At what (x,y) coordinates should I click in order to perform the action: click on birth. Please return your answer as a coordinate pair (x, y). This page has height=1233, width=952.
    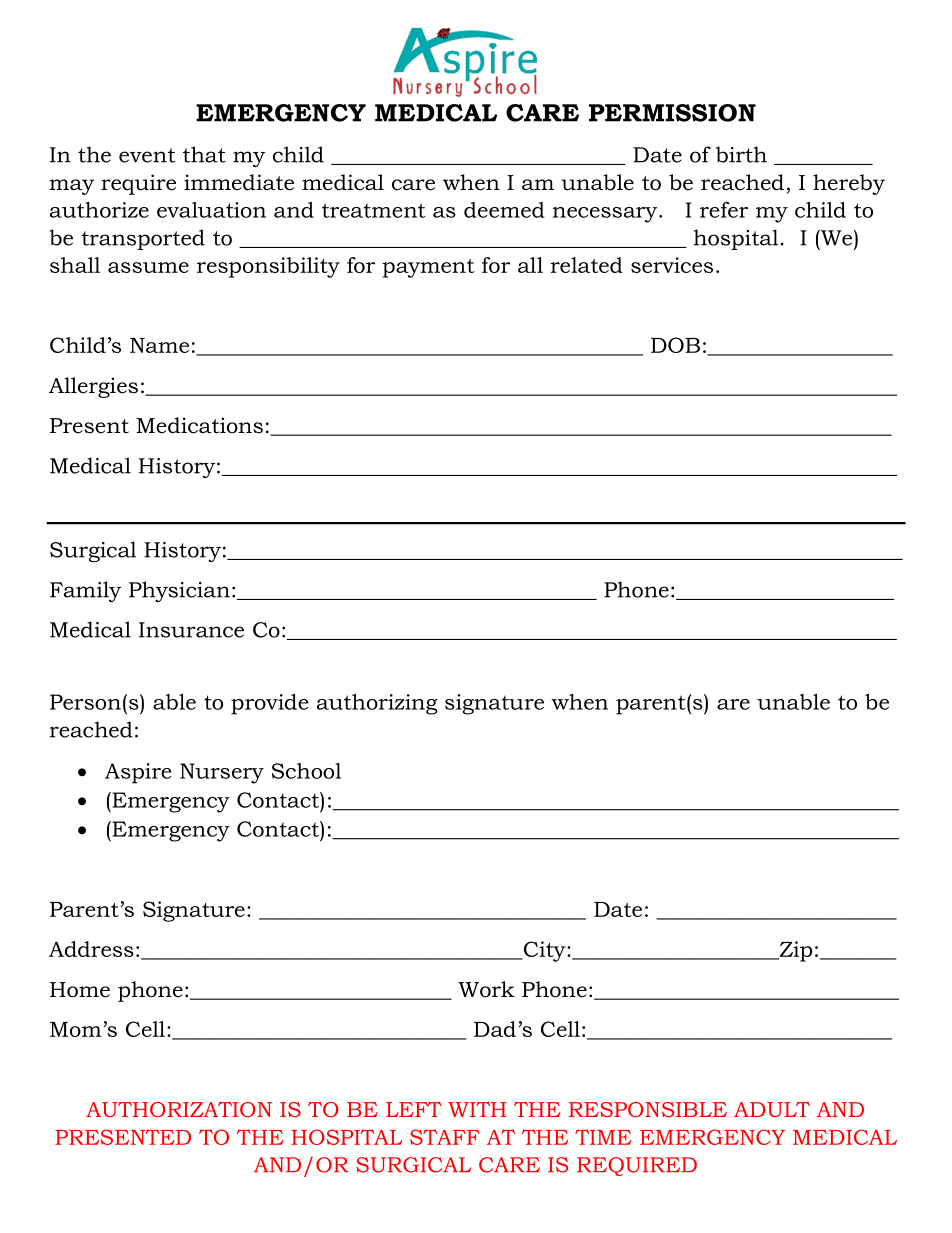
    Looking at the image, I should click on (741, 154).
